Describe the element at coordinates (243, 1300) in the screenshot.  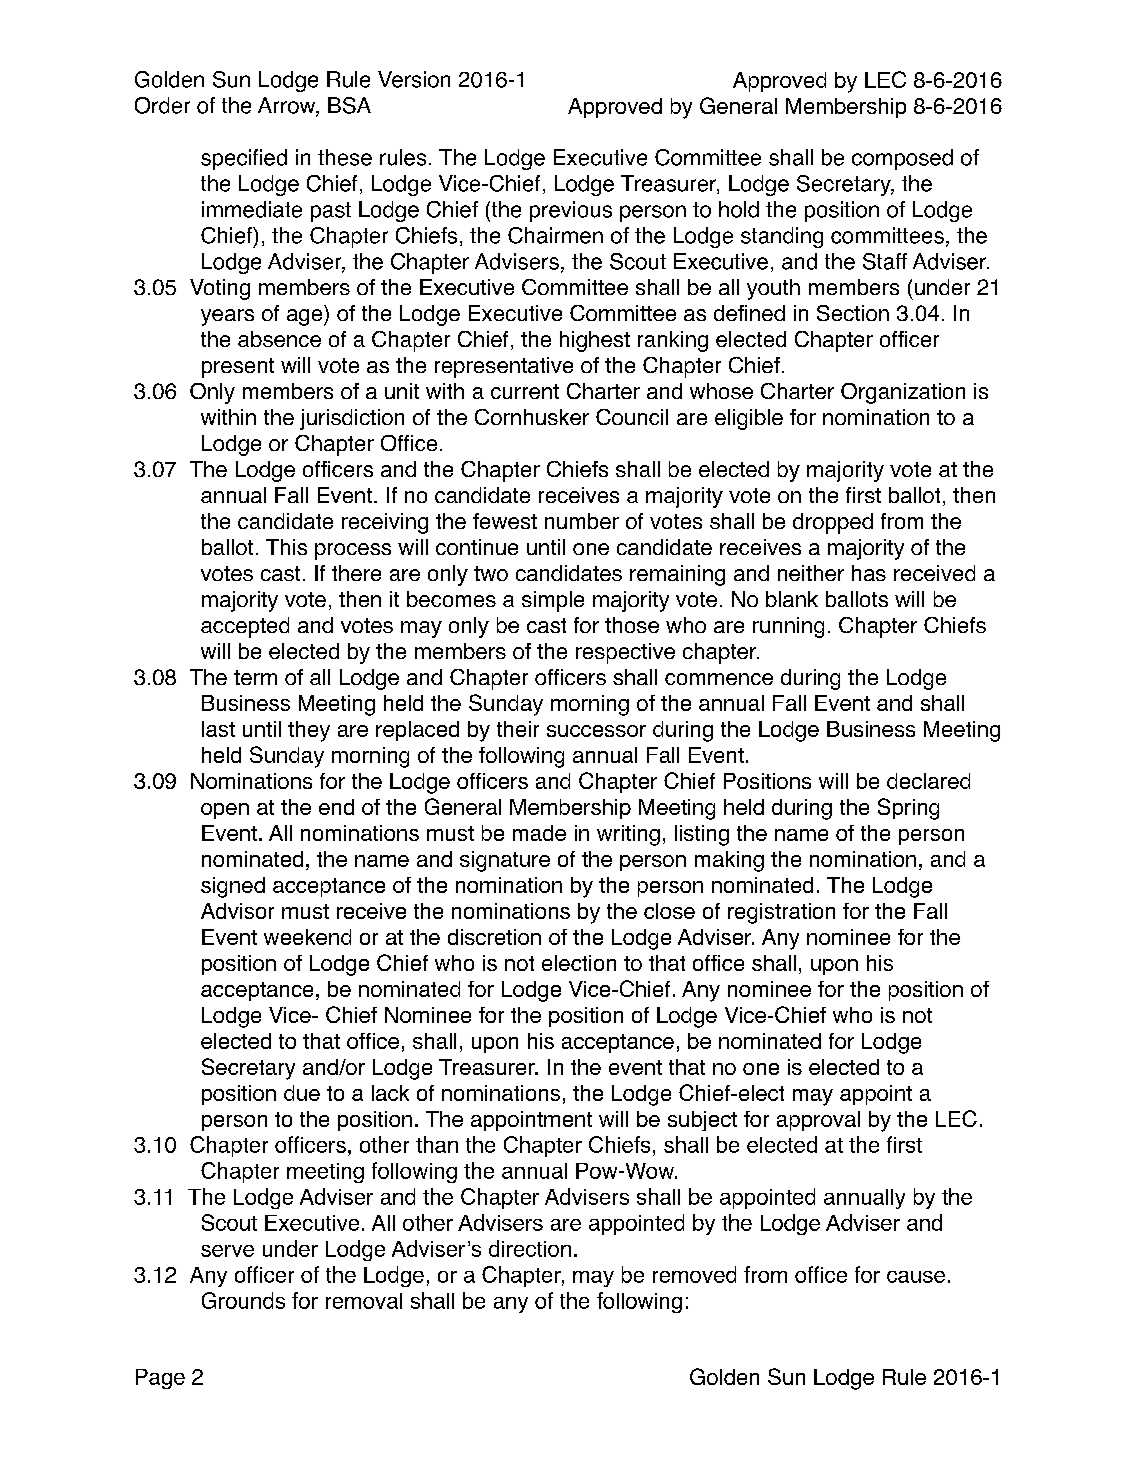
I see `Grounds` at that location.
